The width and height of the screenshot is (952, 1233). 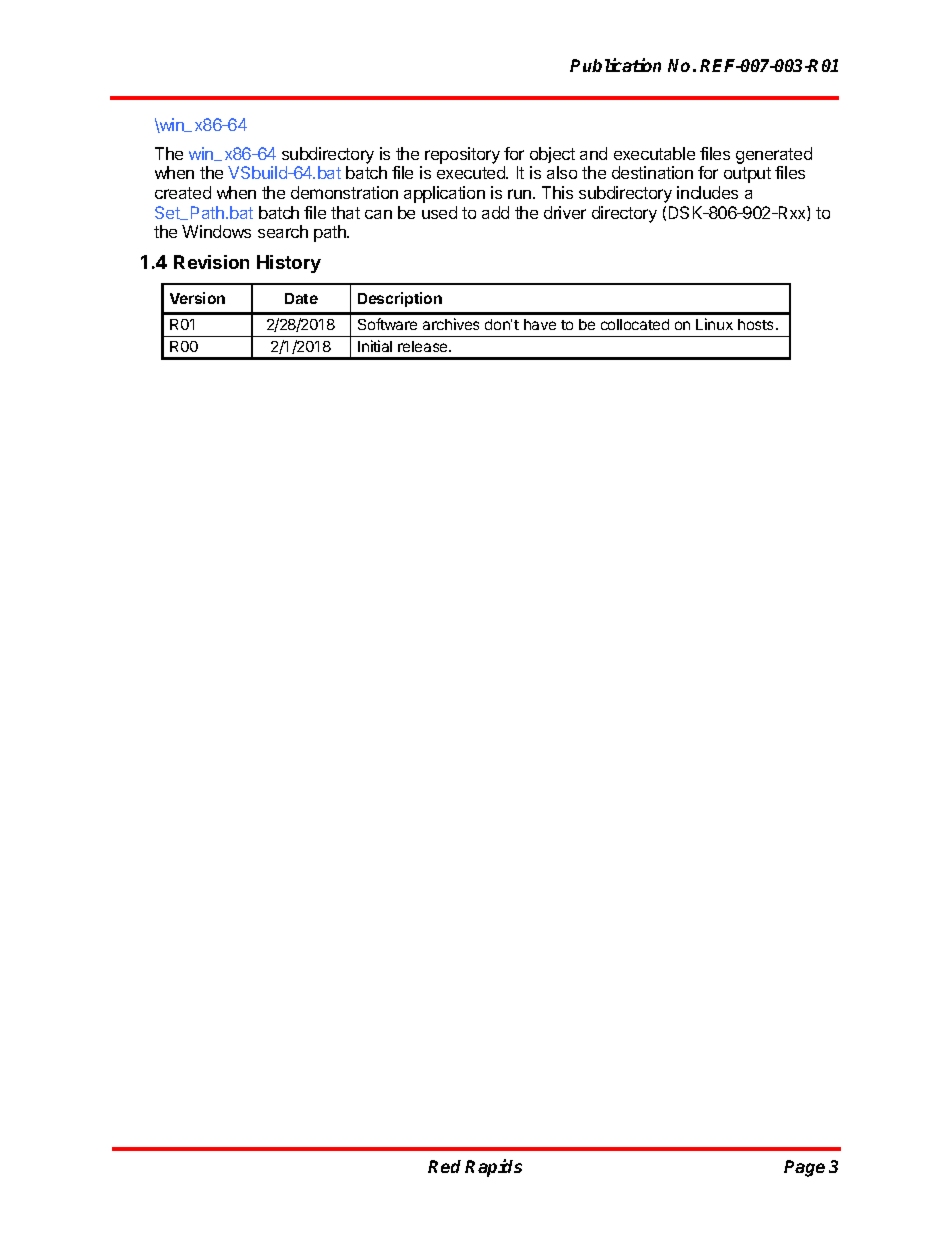 What do you see at coordinates (424, 346) in the screenshot?
I see `release` at bounding box center [424, 346].
